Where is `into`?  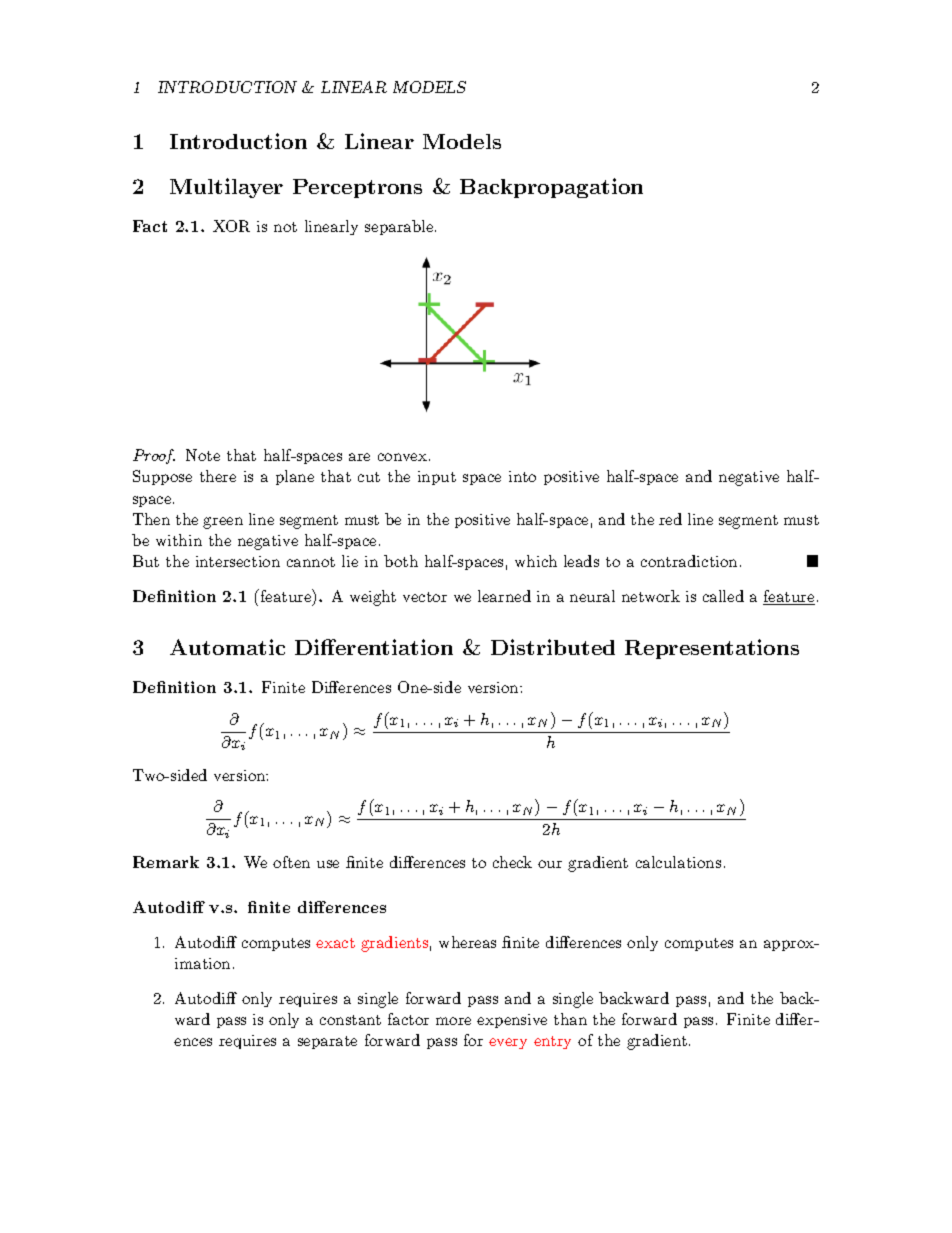
into is located at coordinates (522, 476).
